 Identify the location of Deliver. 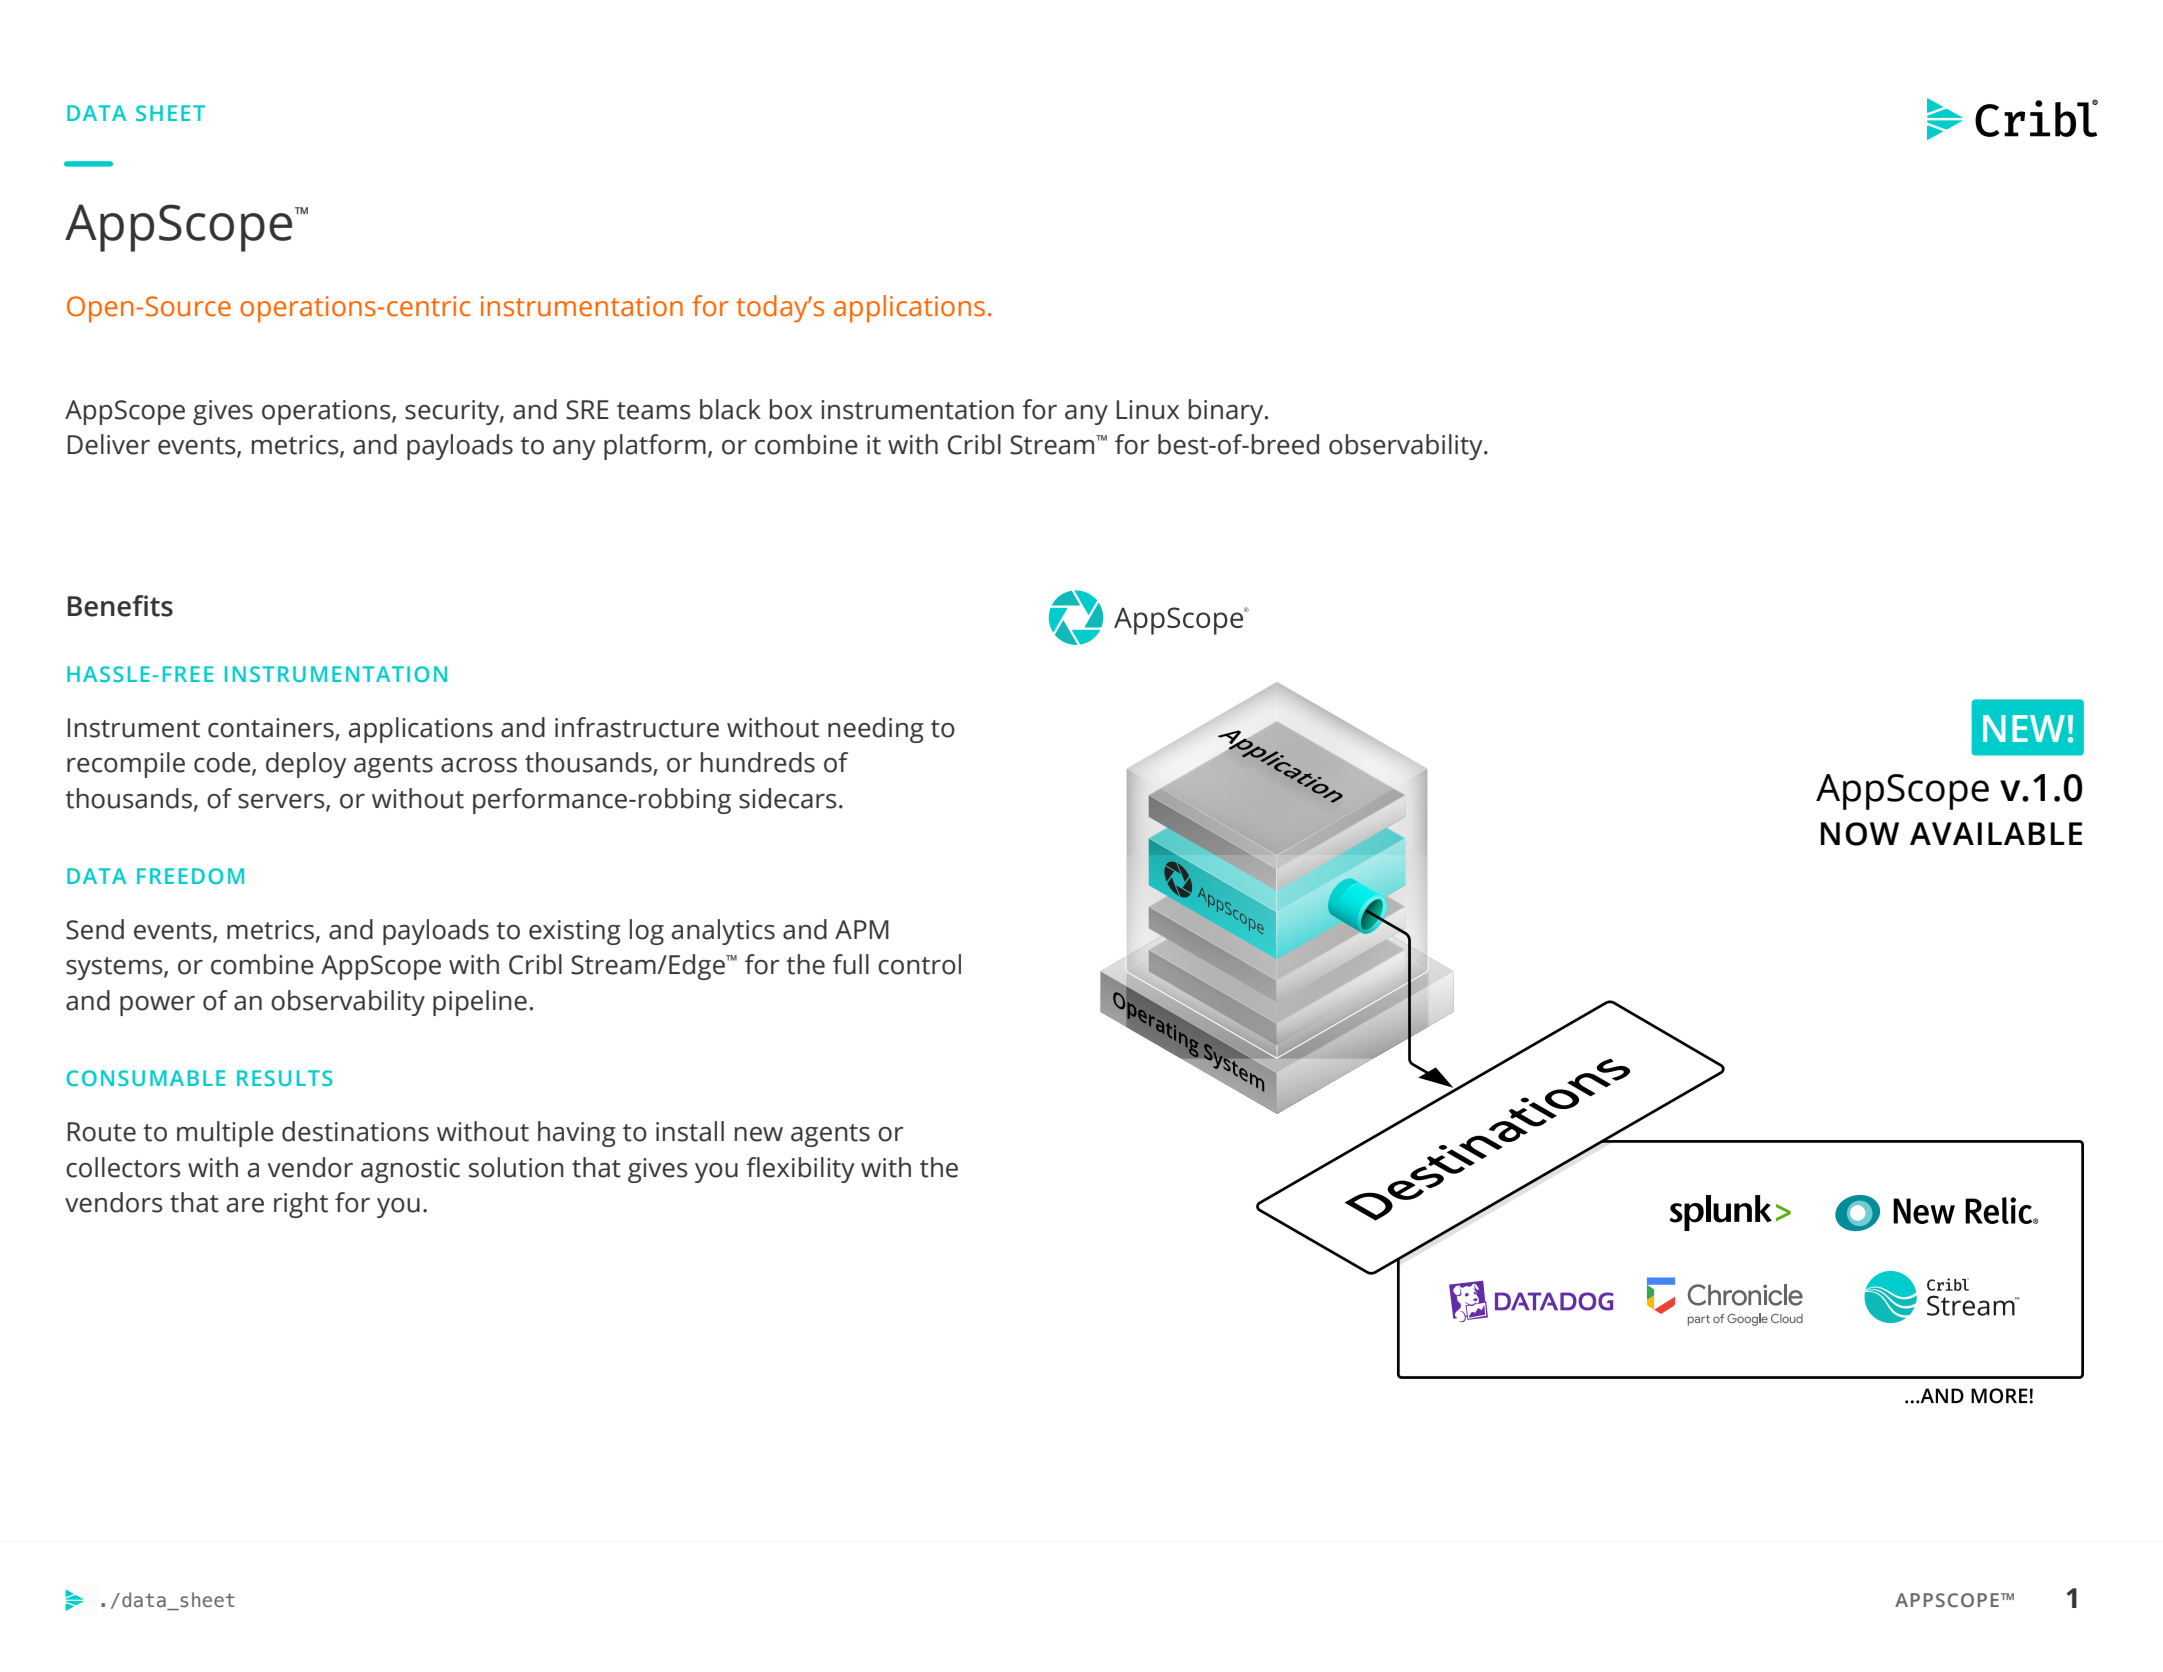
(109, 444).
